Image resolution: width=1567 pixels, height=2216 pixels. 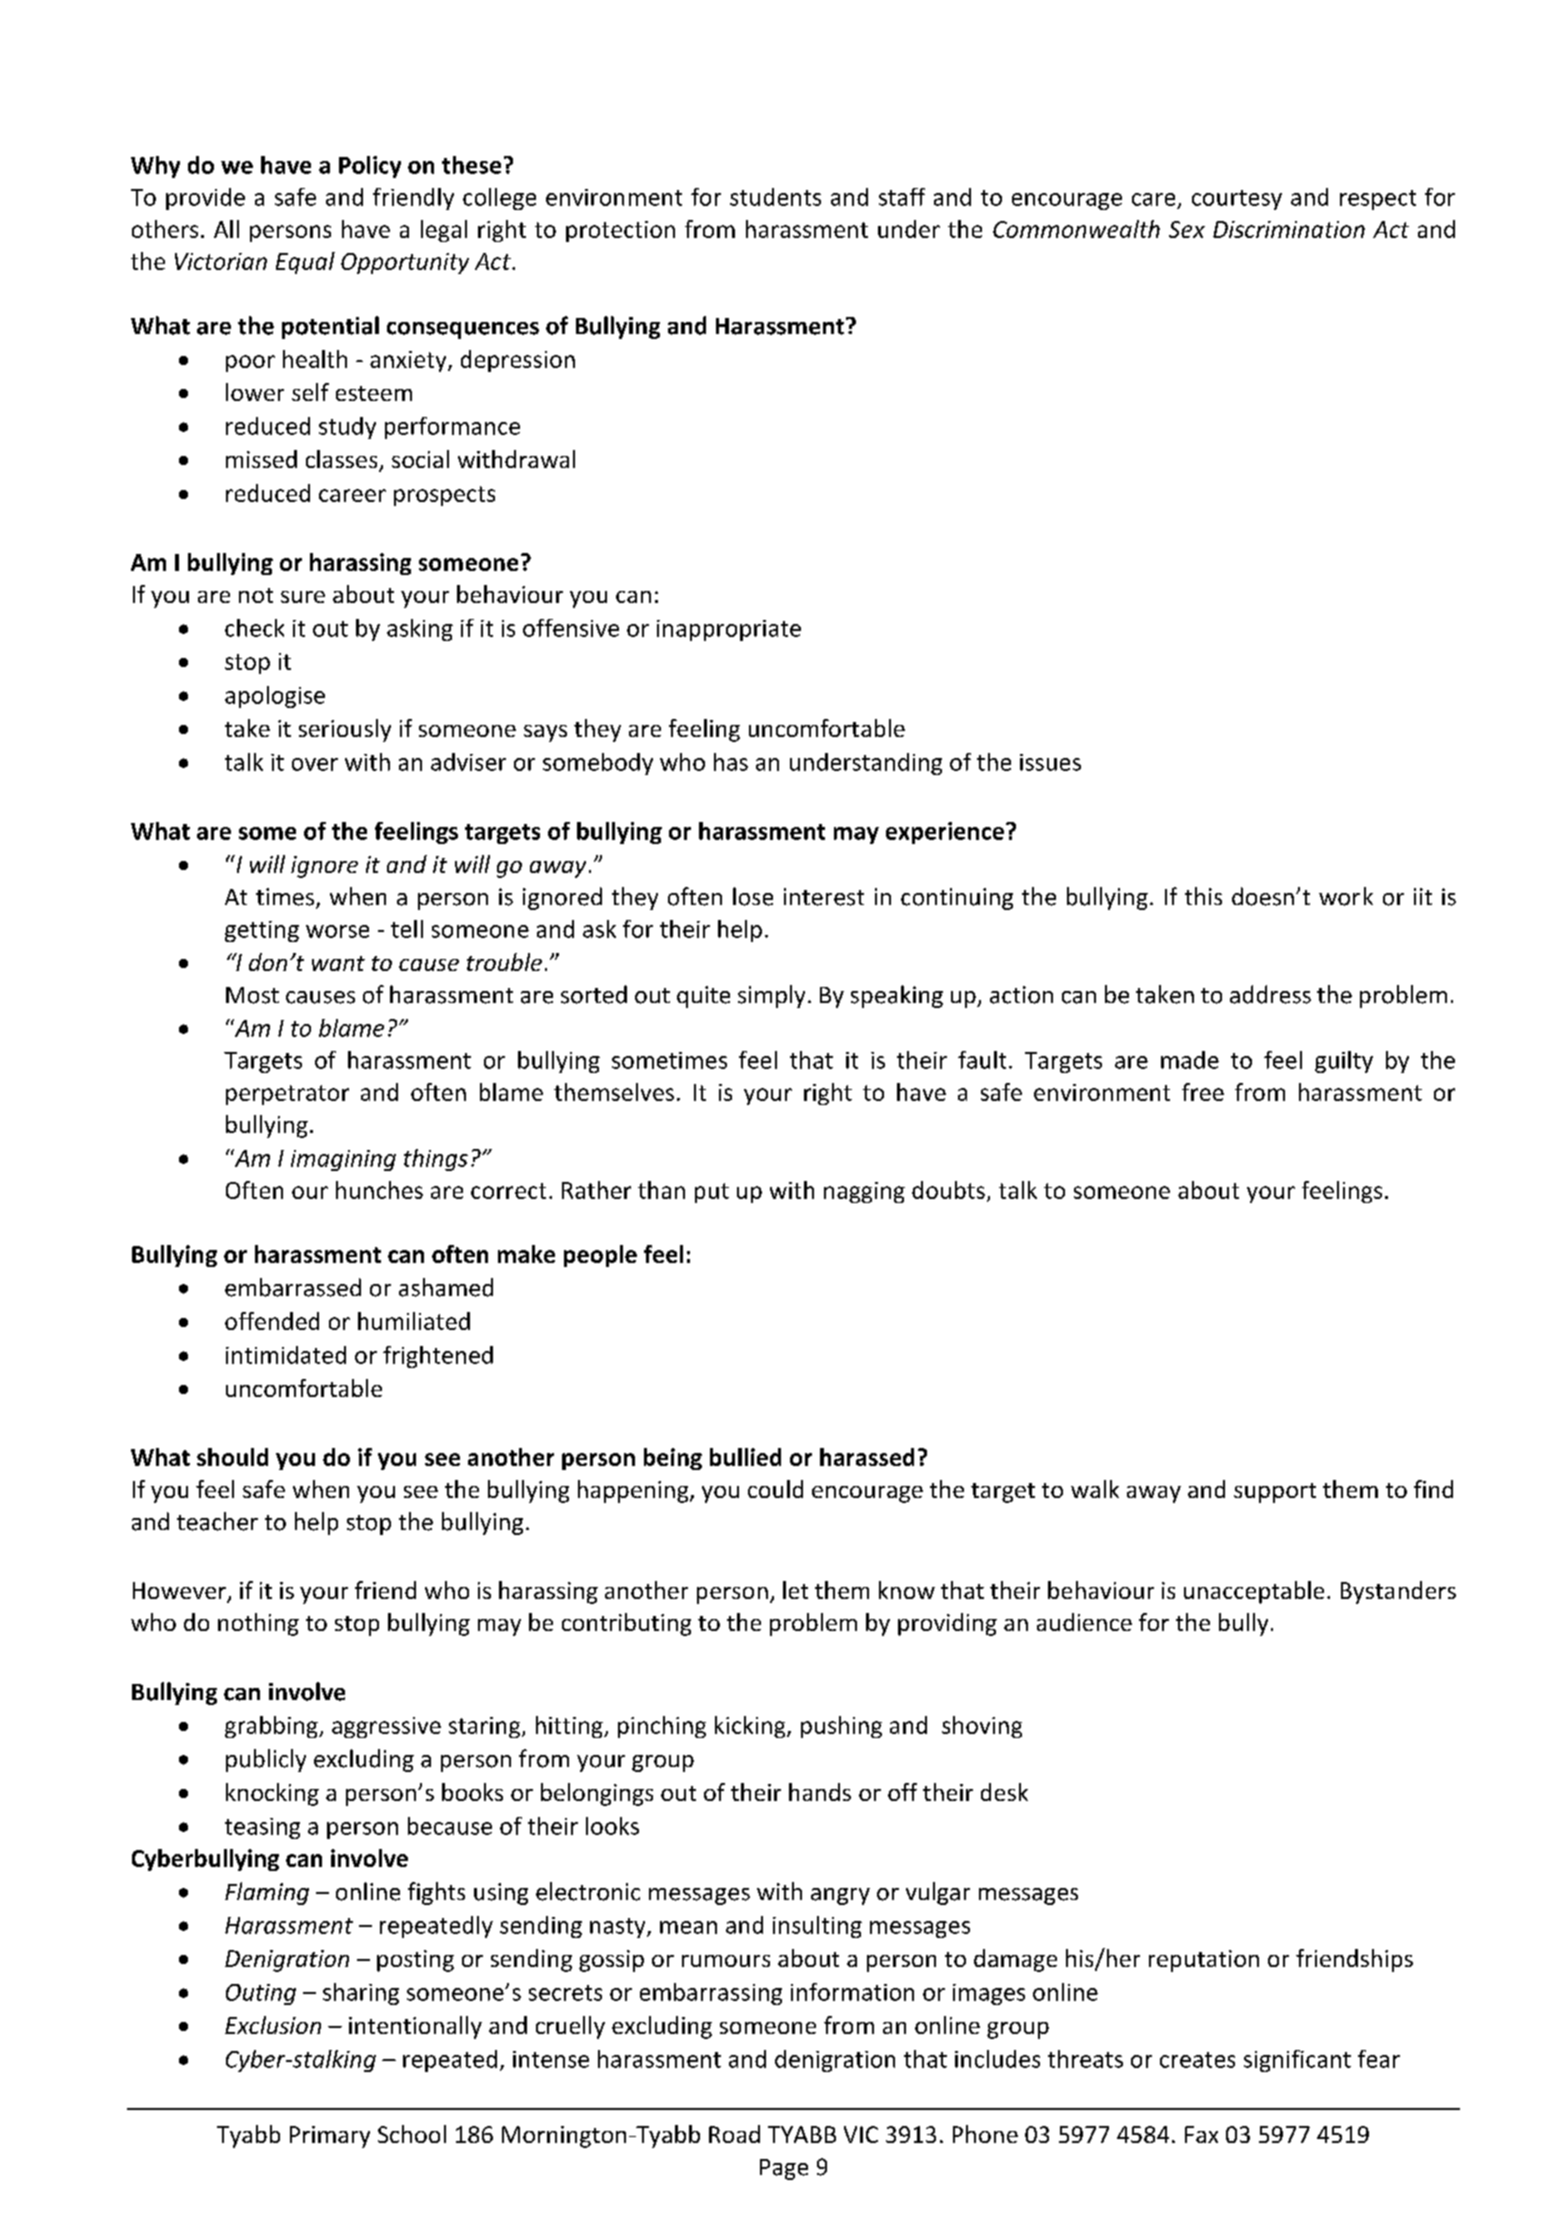 What do you see at coordinates (305, 263) in the screenshot?
I see `Equal` at bounding box center [305, 263].
